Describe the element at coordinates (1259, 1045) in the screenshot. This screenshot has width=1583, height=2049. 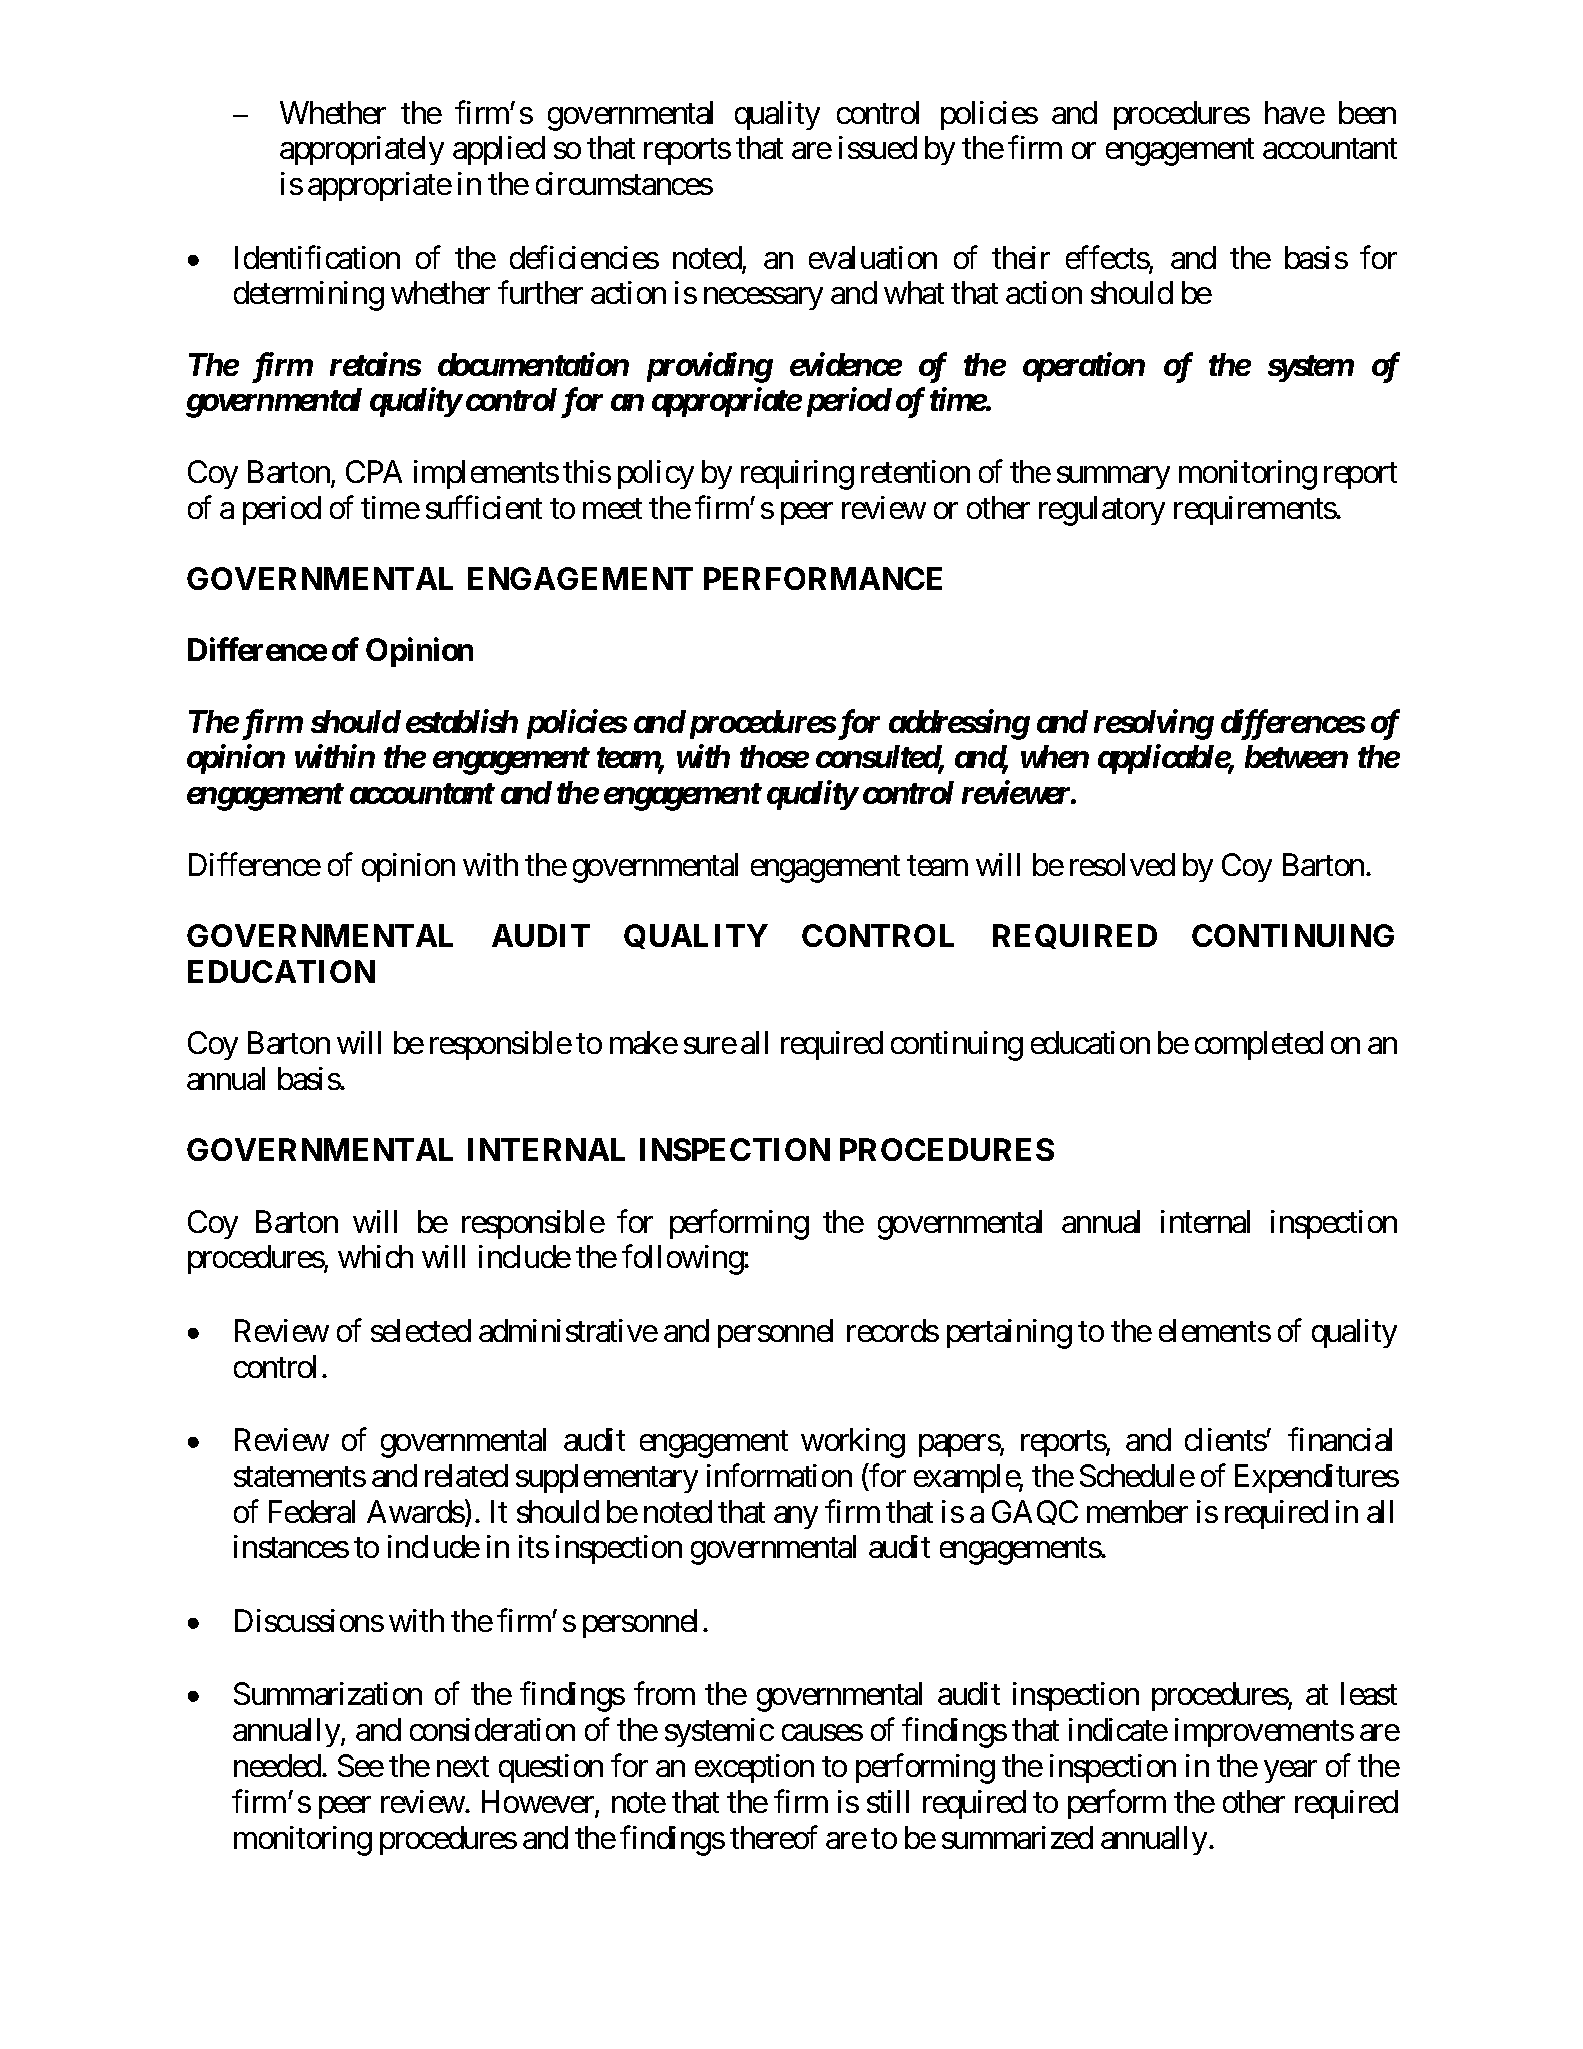
I see `completed` at that location.
